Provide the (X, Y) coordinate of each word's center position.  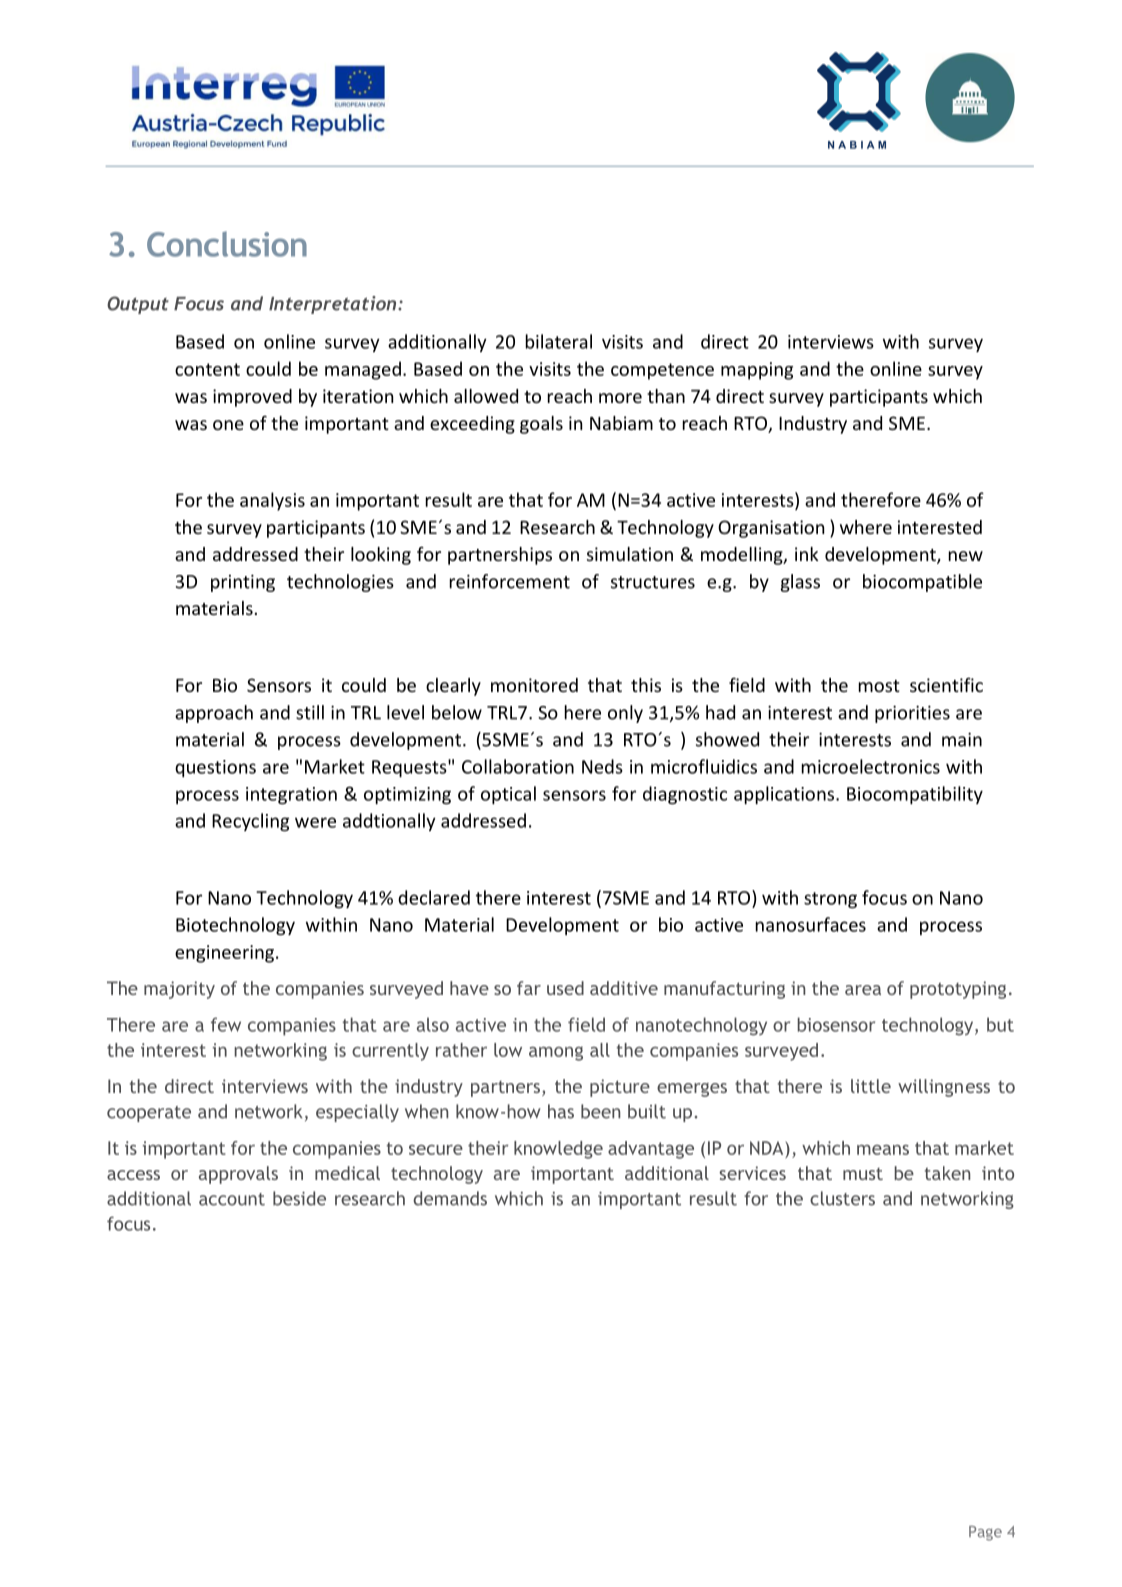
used (565, 988)
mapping (757, 371)
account (232, 1199)
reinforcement (510, 581)
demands (450, 1198)
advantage (651, 1150)
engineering (226, 954)
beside (299, 1198)
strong (830, 900)
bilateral (559, 341)
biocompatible (922, 583)
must (863, 1174)
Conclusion (227, 244)
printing (243, 583)
